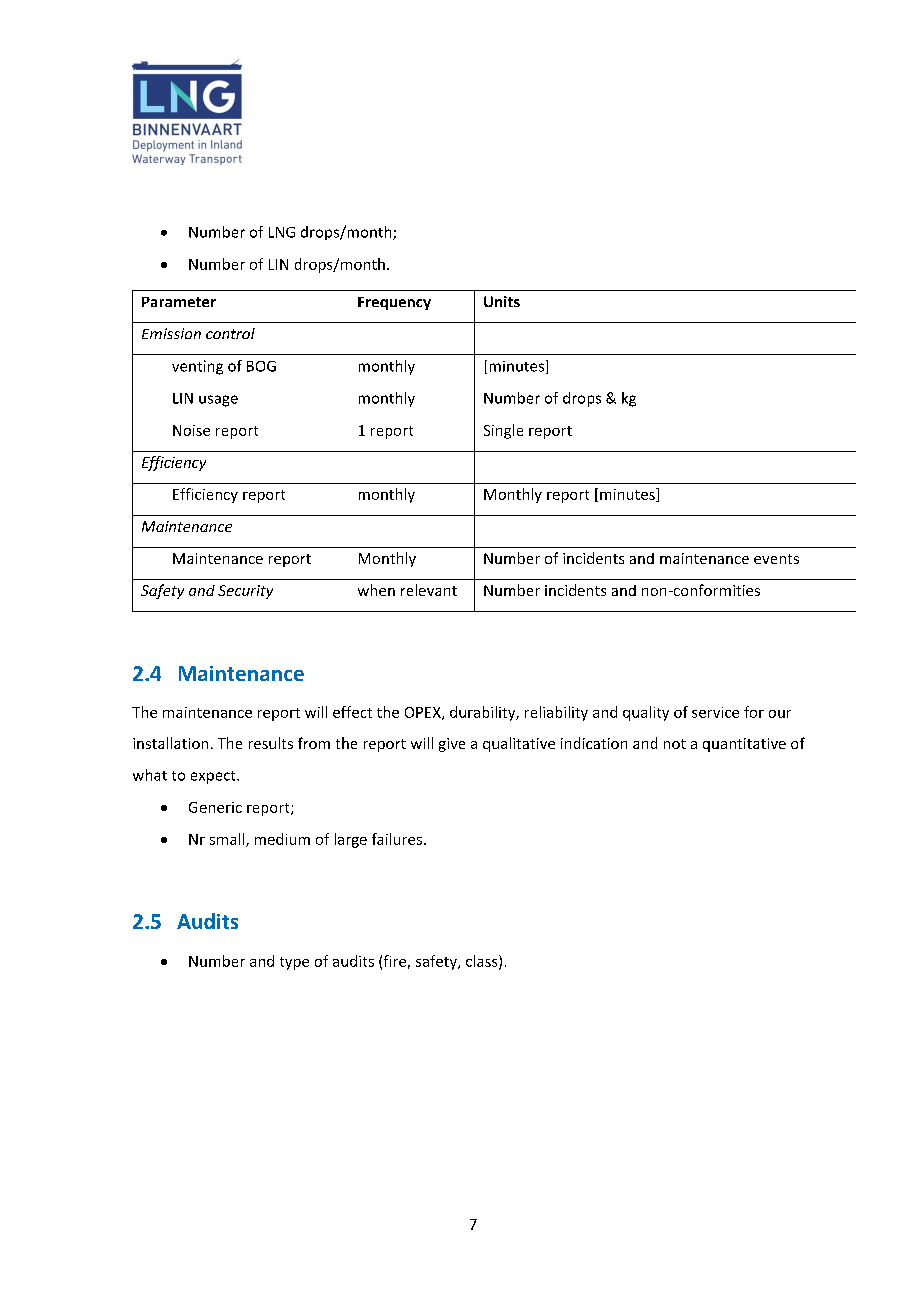 This document has width=924, height=1309. Describe the element at coordinates (502, 301) in the document. I see `Units` at that location.
